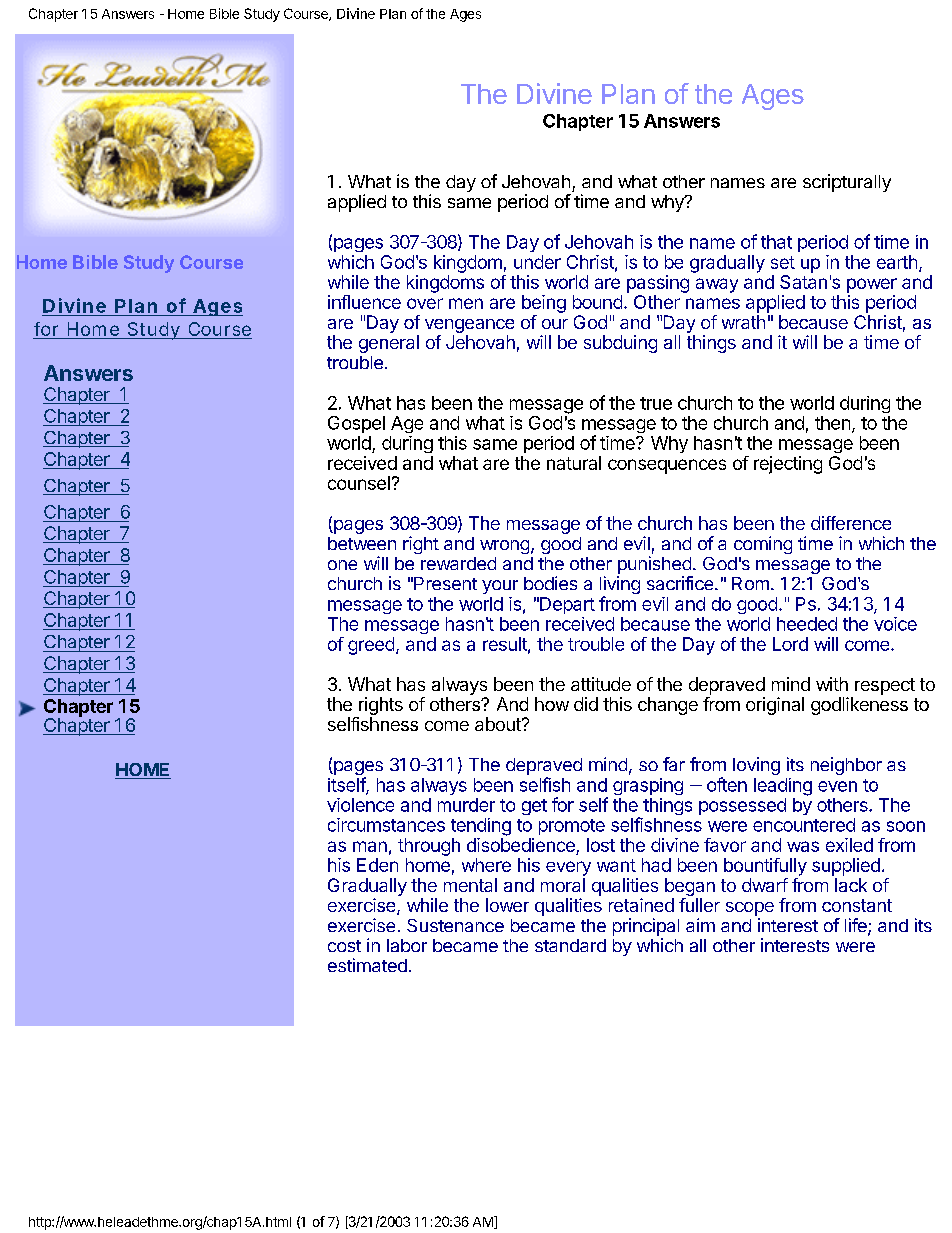 This document has height=1233, width=952. I want to click on counsel, so click(359, 483).
